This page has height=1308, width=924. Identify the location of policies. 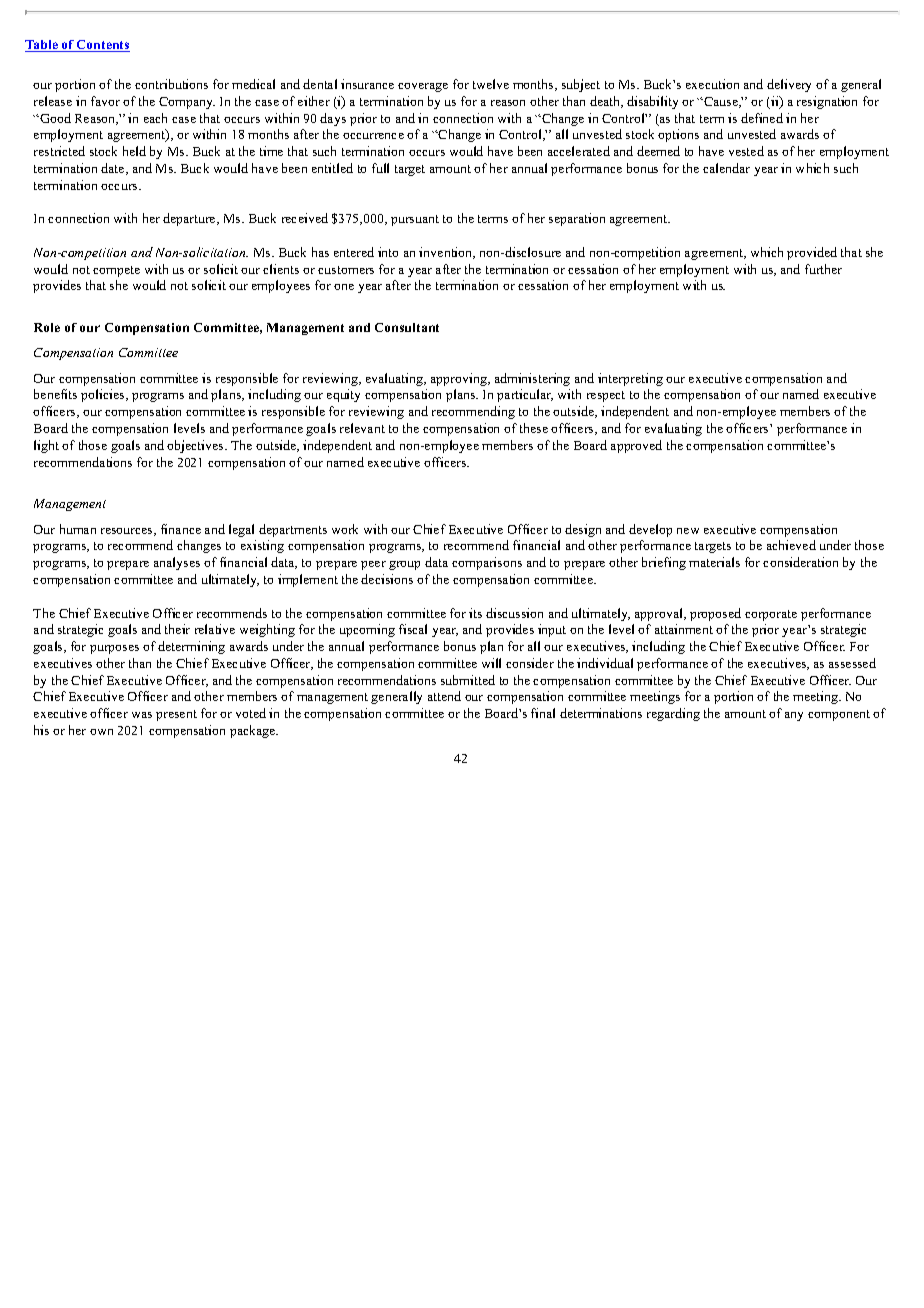
(104, 395).
